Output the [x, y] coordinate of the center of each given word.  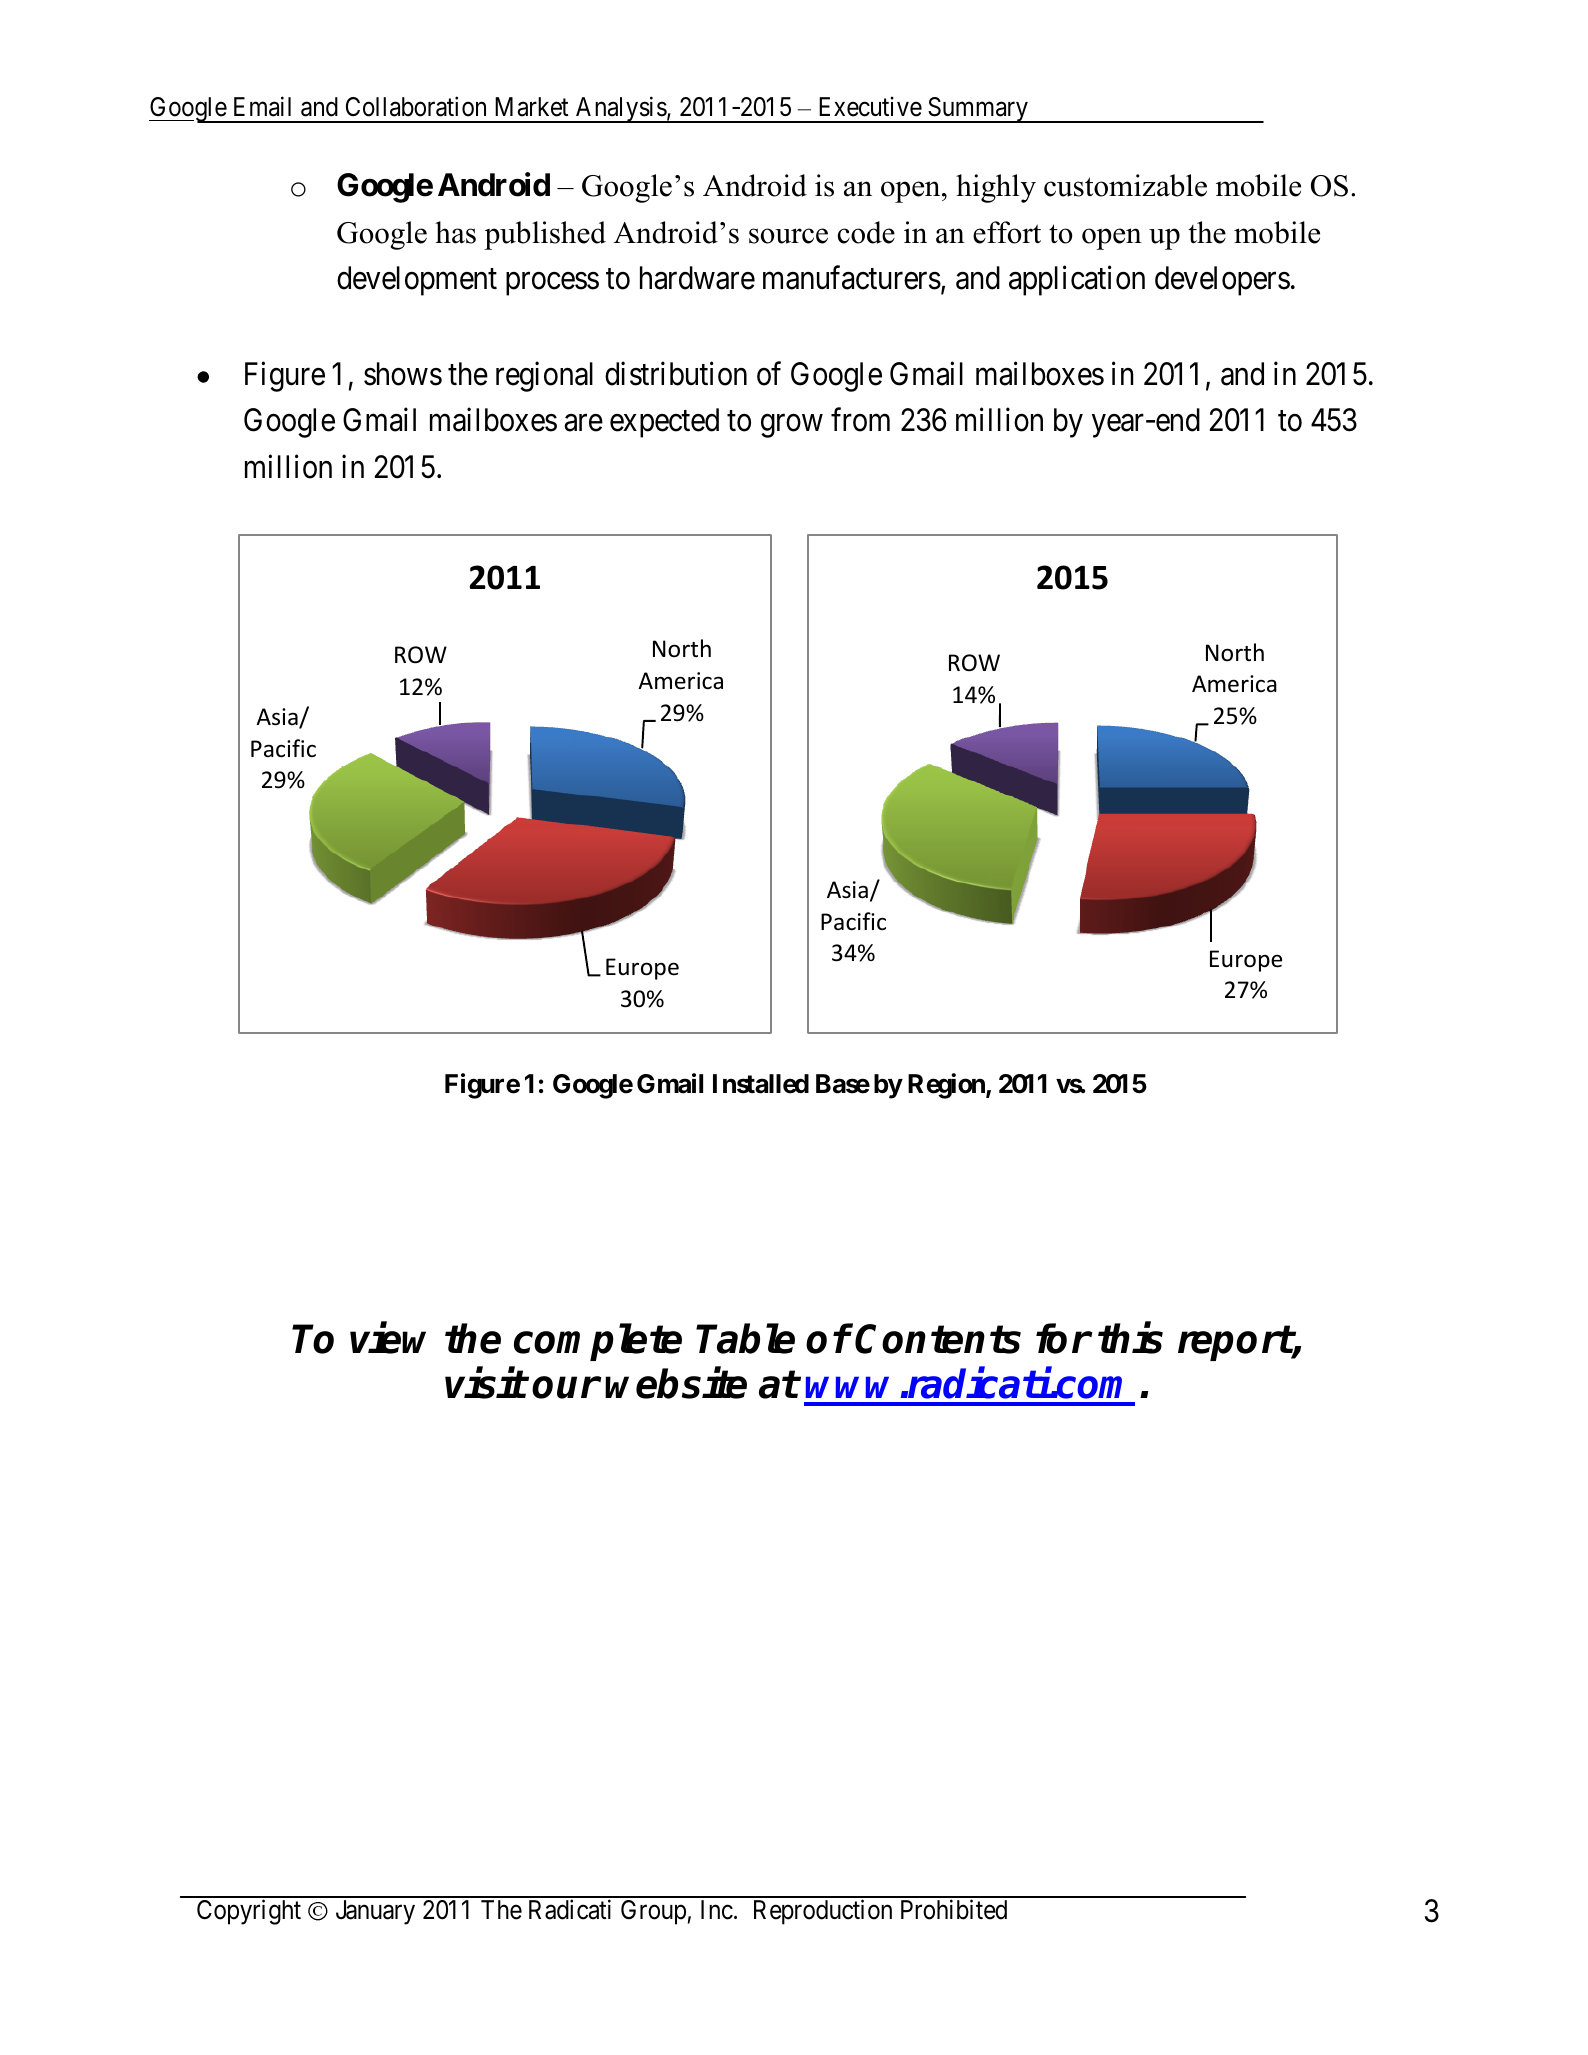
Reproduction [823, 1912]
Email [262, 107]
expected [664, 423]
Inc [717, 1910]
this [1130, 1338]
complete [598, 1342]
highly [996, 188]
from [860, 420]
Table [745, 1338]
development [417, 281]
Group [653, 1912]
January [375, 1912]
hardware [697, 278]
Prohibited [954, 1910]
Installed [761, 1084]
